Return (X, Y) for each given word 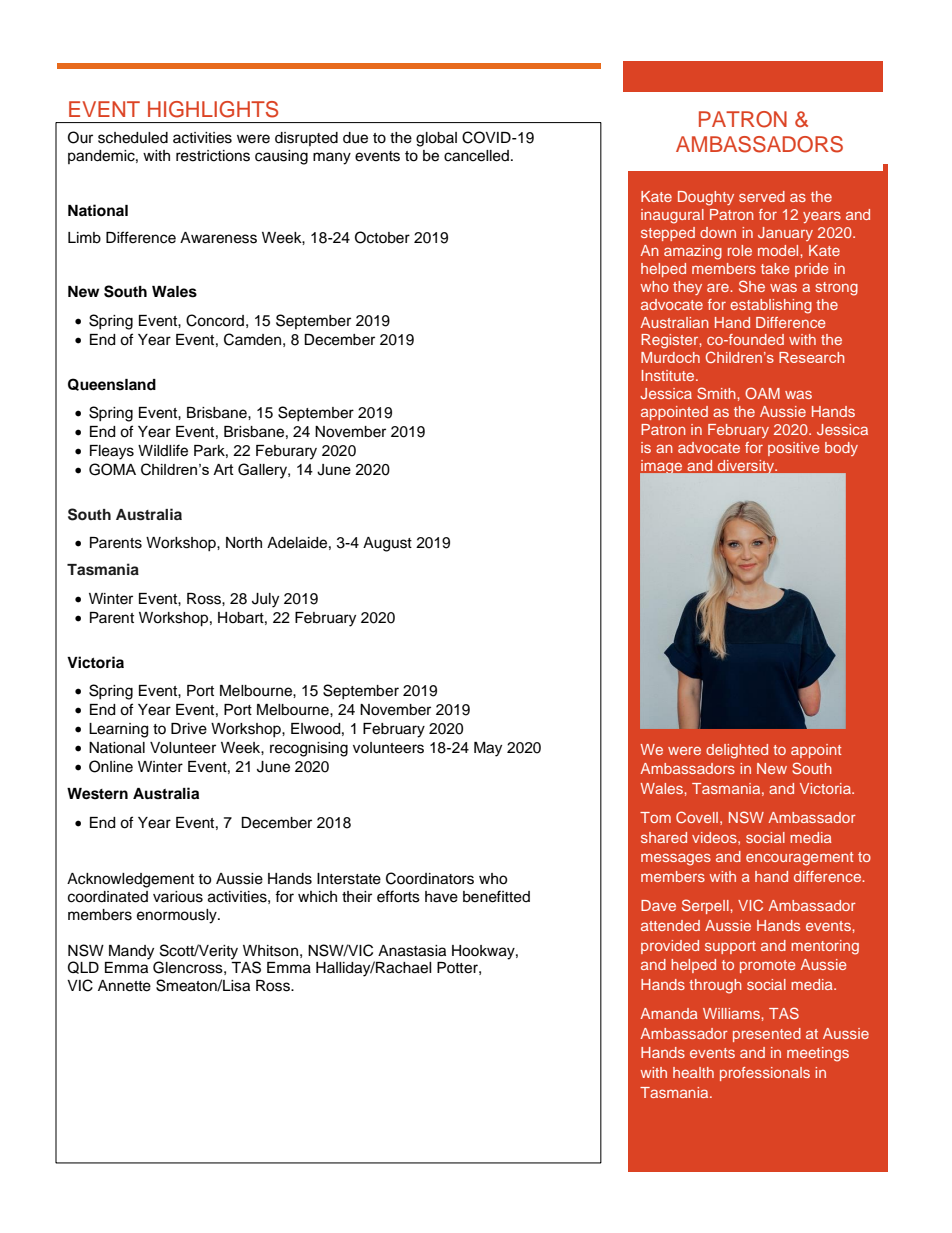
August (387, 544)
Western (97, 794)
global (436, 139)
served (762, 196)
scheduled (133, 138)
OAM (762, 393)
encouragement (799, 859)
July (265, 600)
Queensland (112, 384)
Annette (124, 986)
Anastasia (412, 951)
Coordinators (430, 878)
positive (794, 449)
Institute (669, 375)
